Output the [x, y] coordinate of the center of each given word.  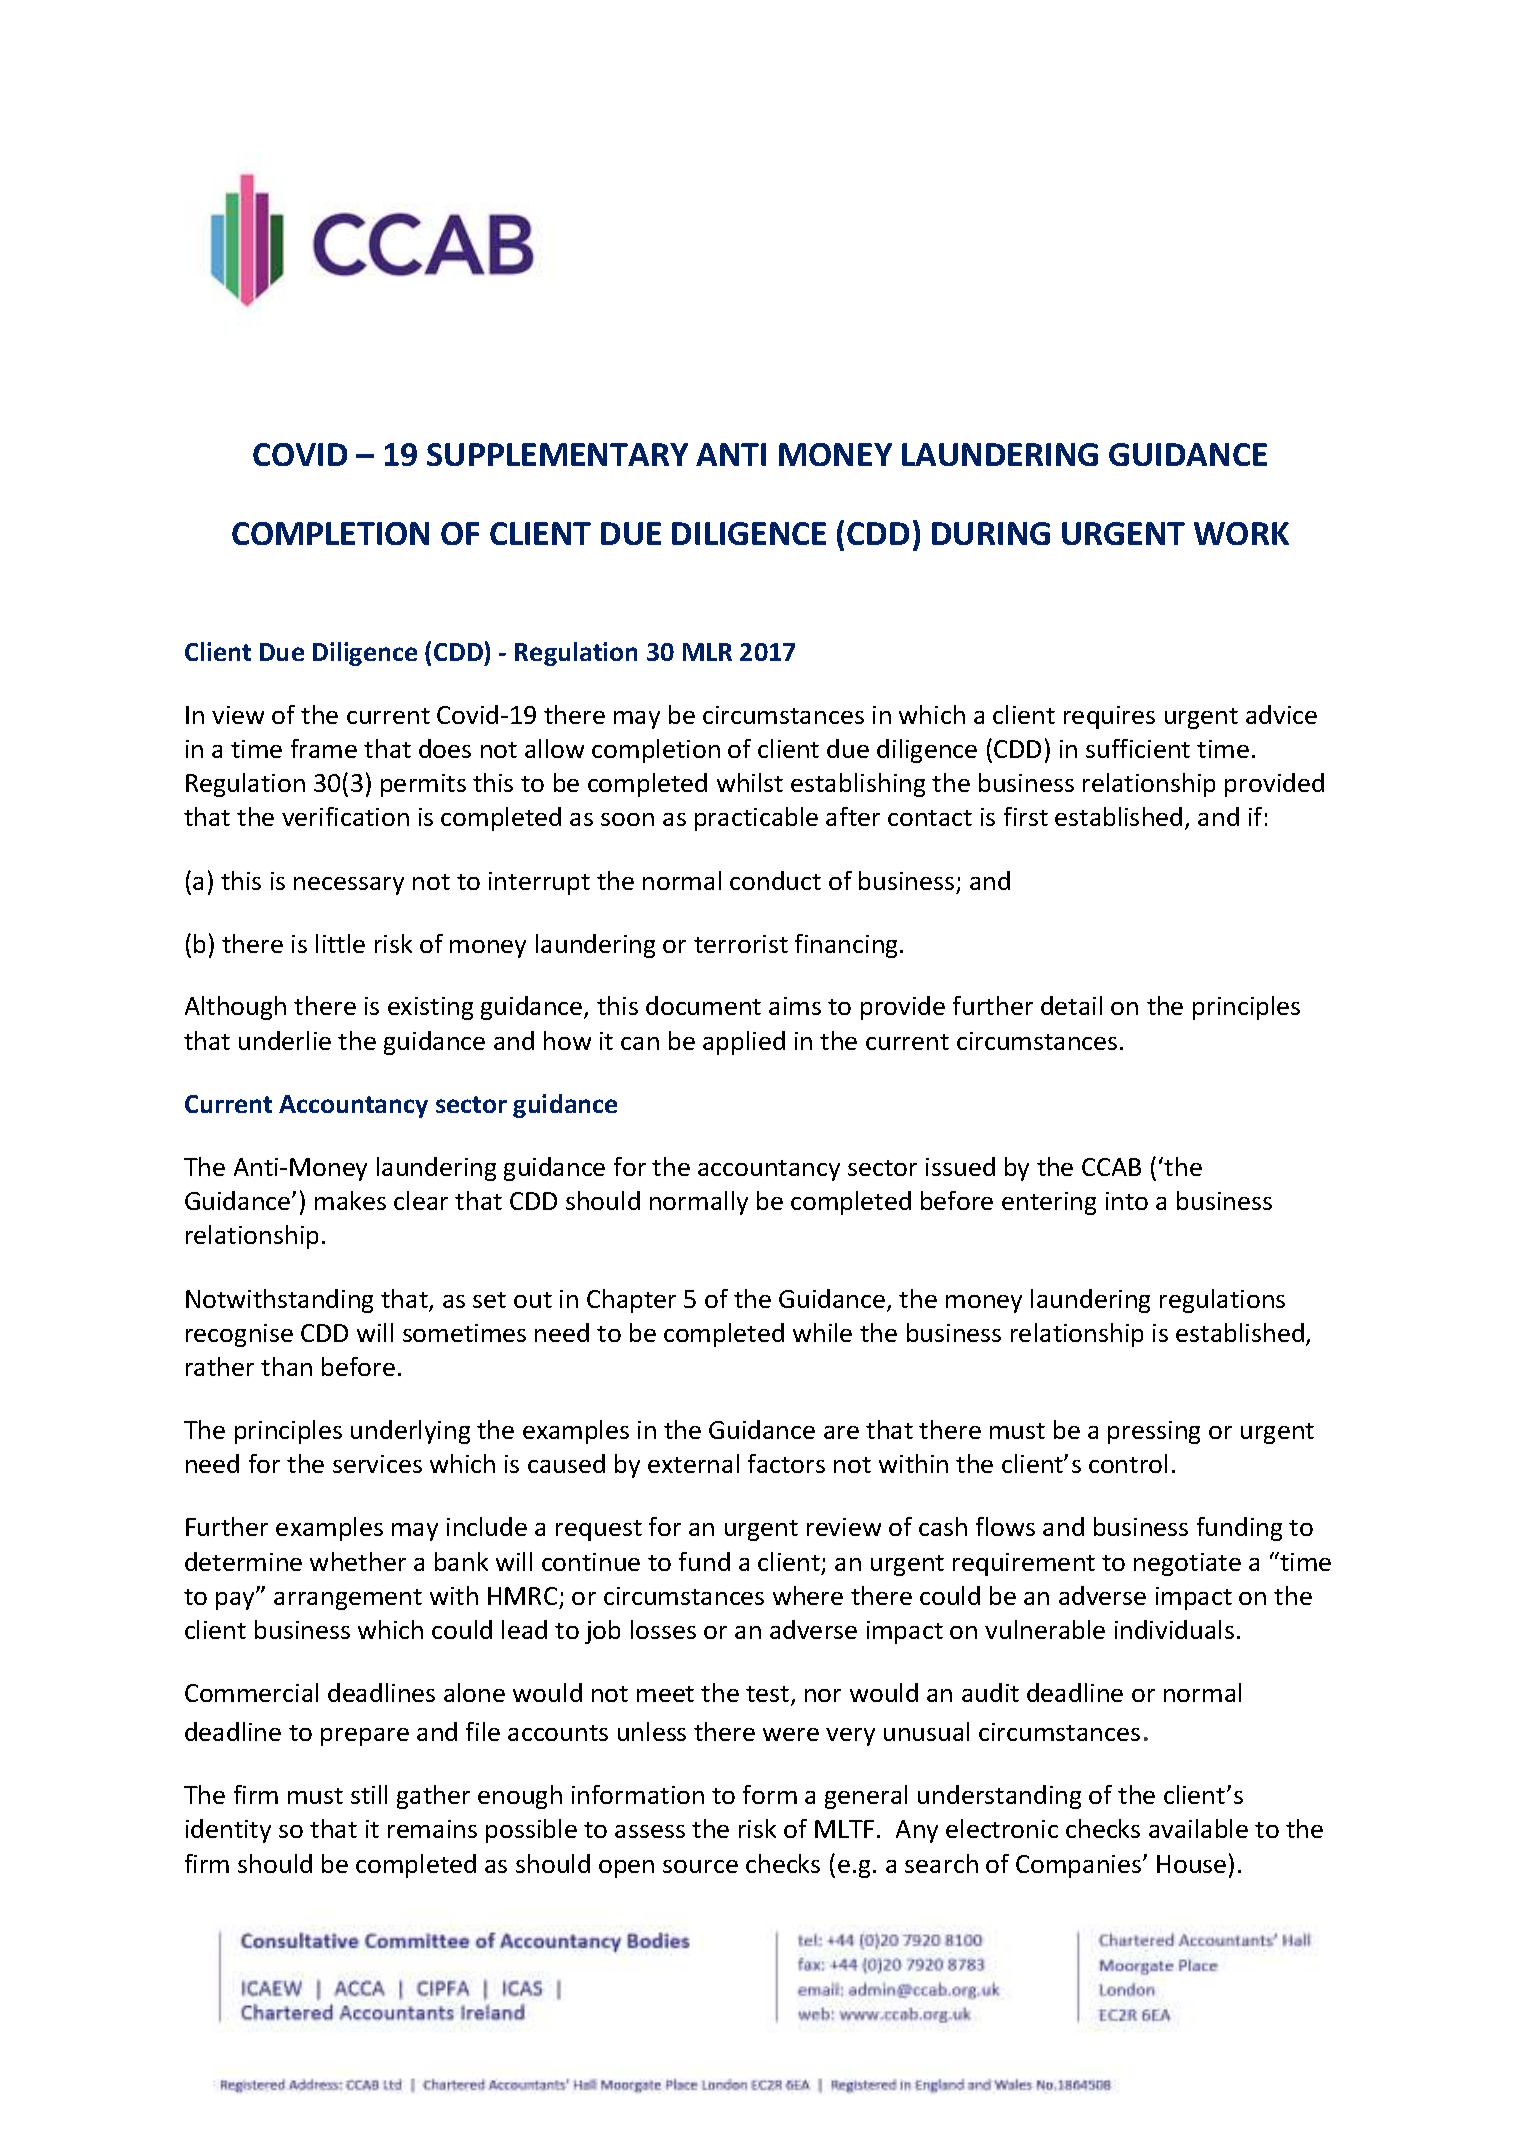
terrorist [741, 944]
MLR [707, 652]
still [369, 1794]
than [286, 1366]
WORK [1241, 533]
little [340, 943]
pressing [1154, 1432]
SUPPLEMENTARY [557, 454]
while [822, 1332]
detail [1071, 1005]
